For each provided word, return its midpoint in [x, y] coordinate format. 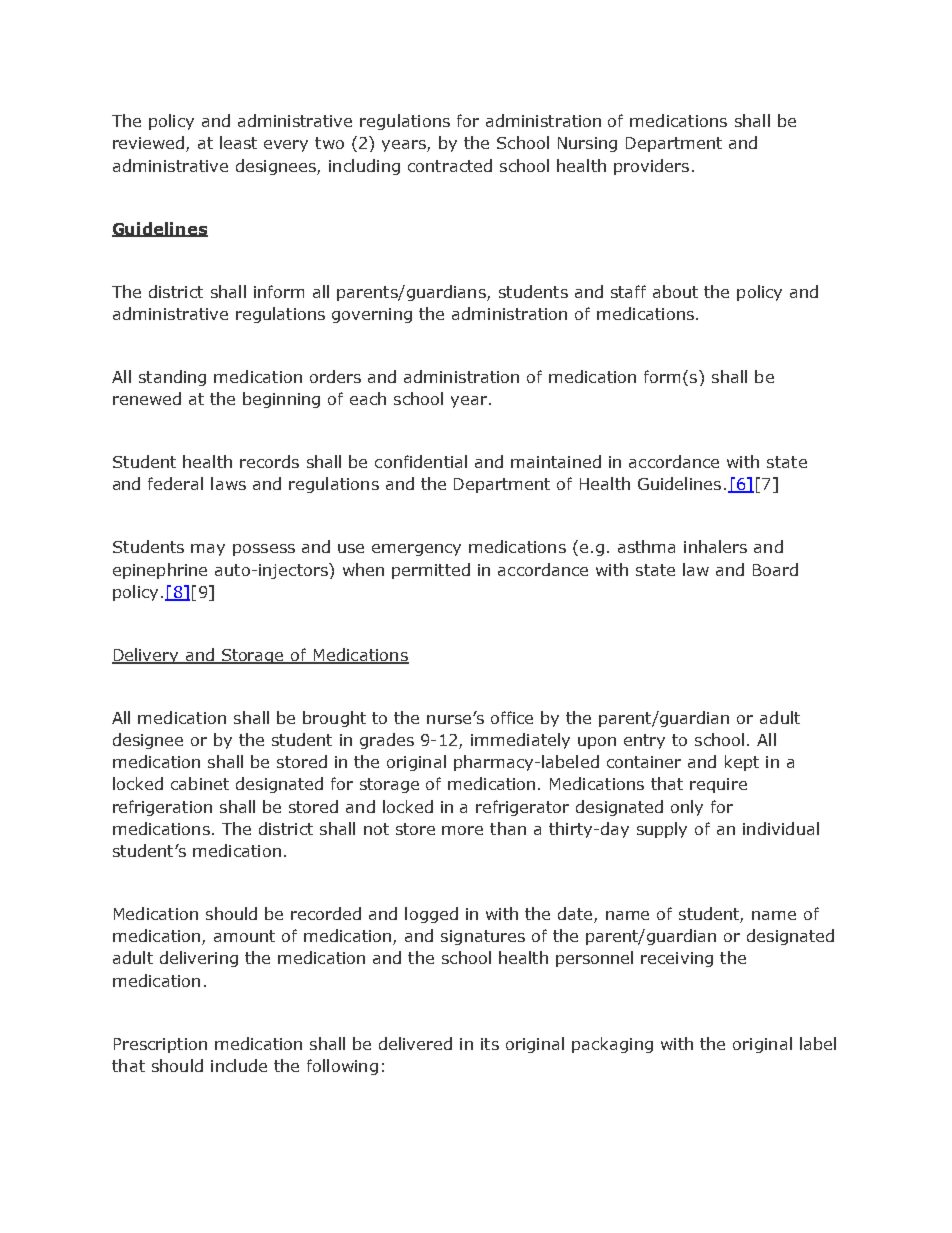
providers [651, 167]
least [238, 142]
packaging [612, 1045]
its [490, 1044]
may [208, 550]
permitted [431, 571]
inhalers [715, 546]
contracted [450, 165]
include [239, 1065]
